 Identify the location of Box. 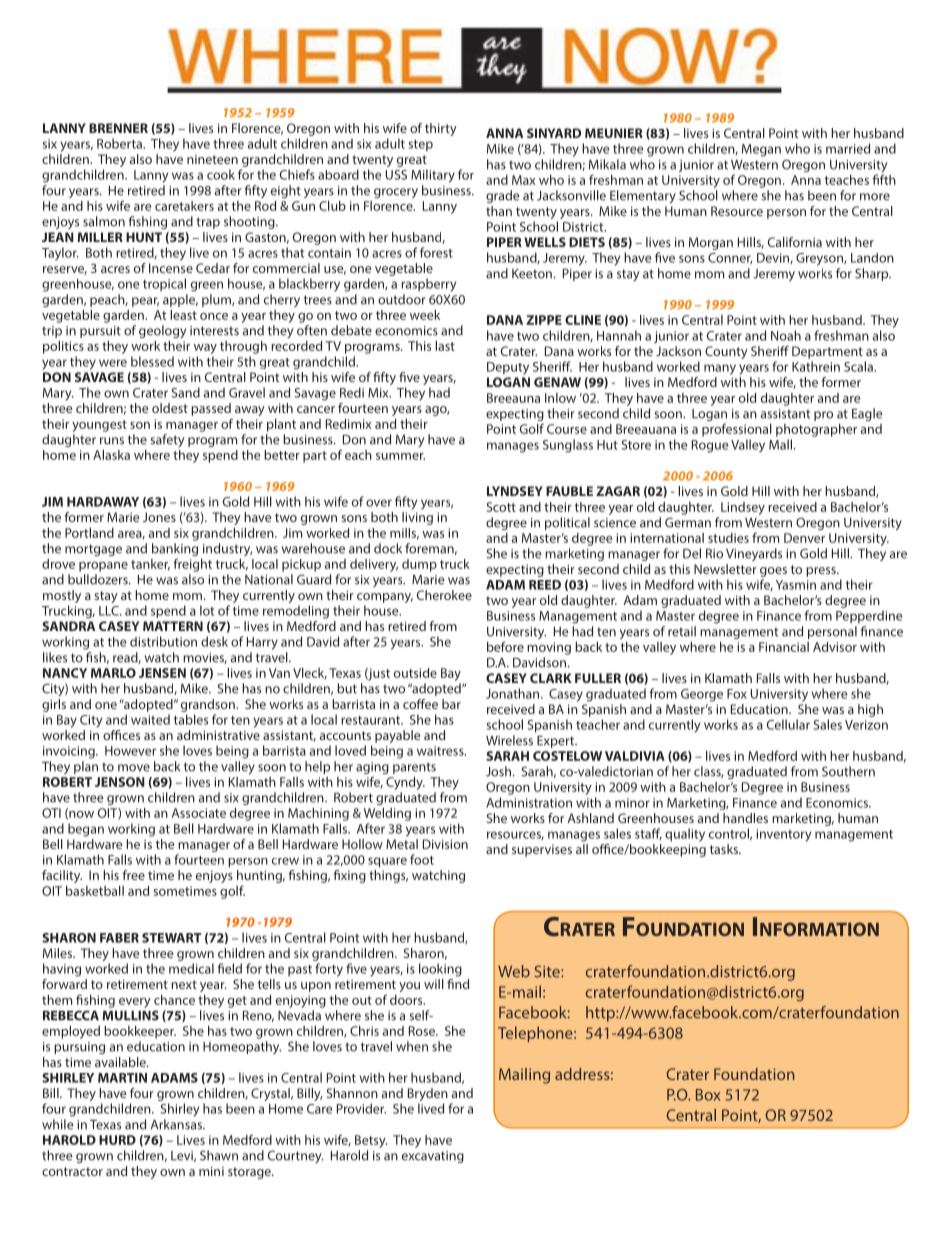
(708, 1095).
